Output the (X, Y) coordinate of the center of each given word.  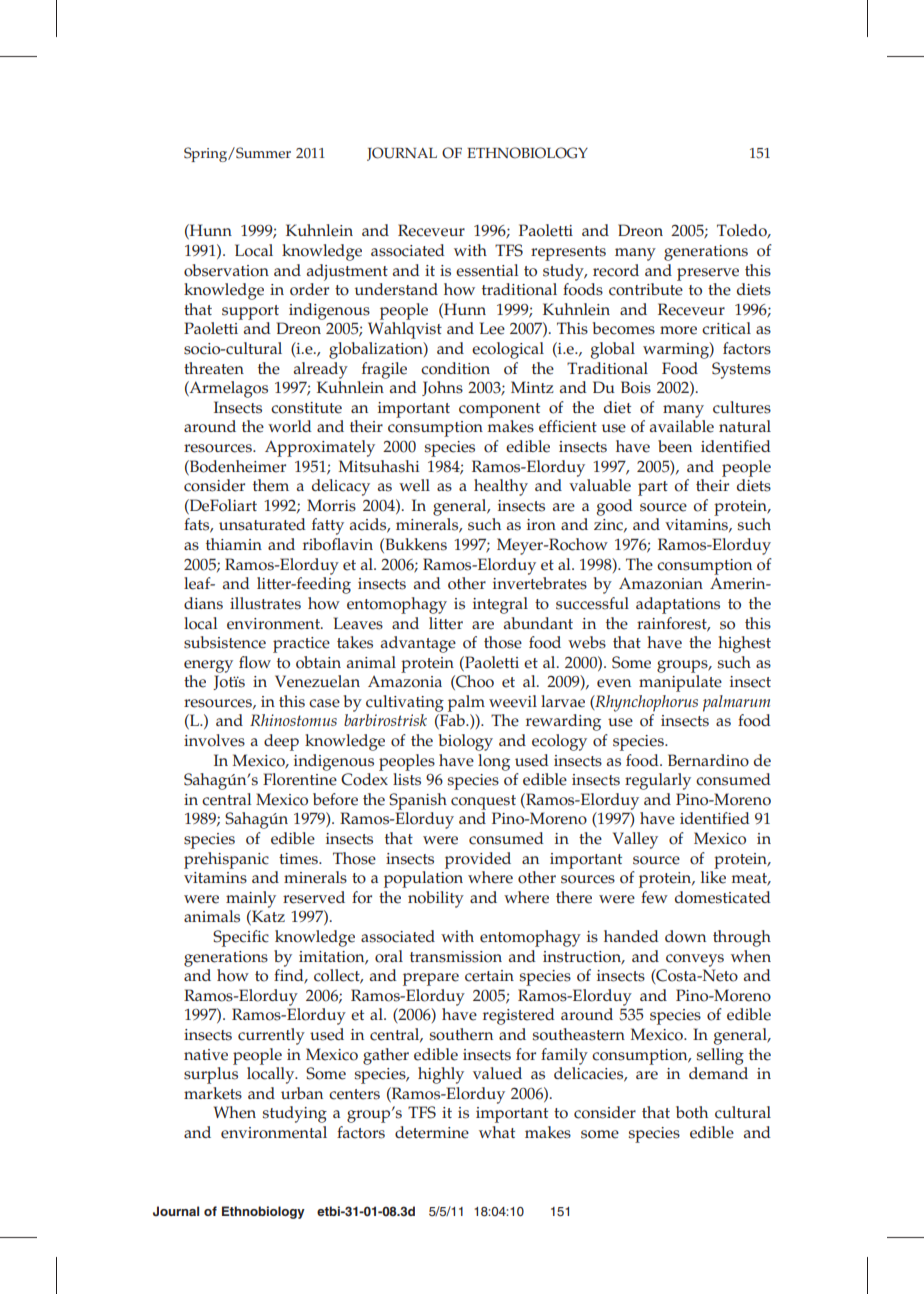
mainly (251, 899)
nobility (436, 899)
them (271, 485)
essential (487, 270)
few (654, 897)
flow (255, 662)
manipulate (680, 683)
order (309, 289)
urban (302, 1093)
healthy (501, 487)
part (653, 488)
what (497, 1132)
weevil (513, 701)
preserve (708, 274)
